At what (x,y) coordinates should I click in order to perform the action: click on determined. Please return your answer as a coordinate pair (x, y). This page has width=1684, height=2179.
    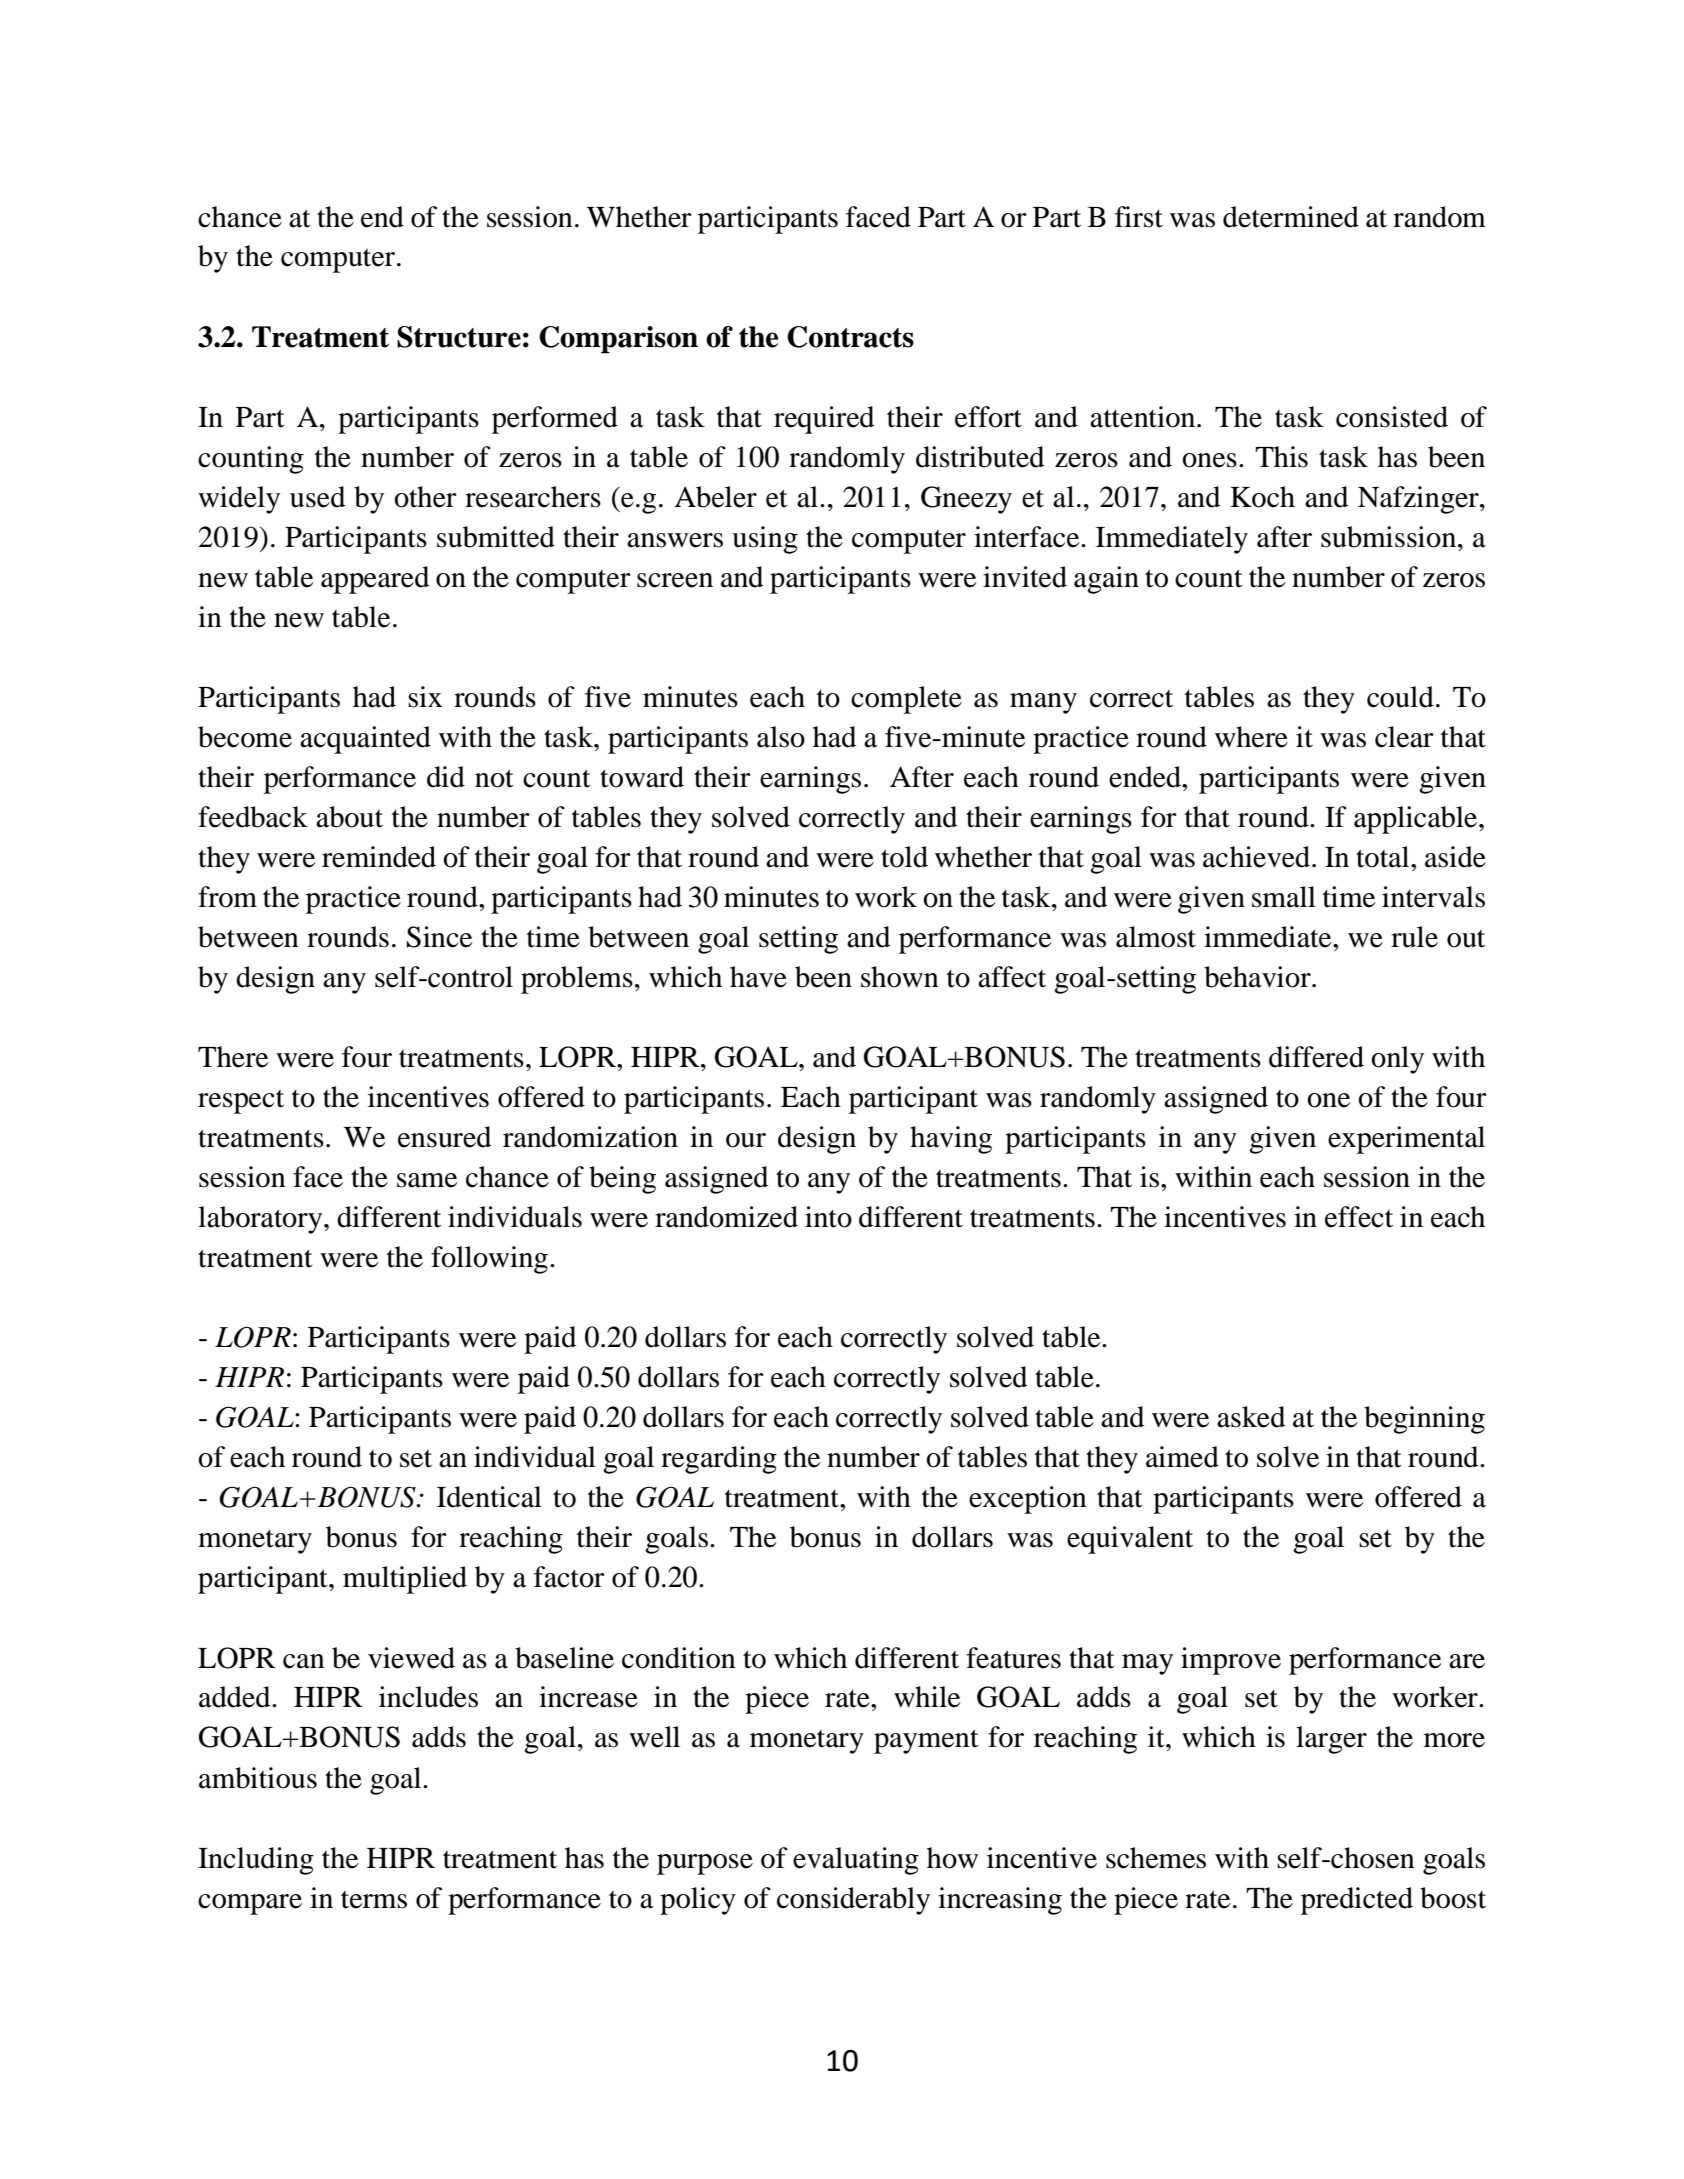
    Looking at the image, I should click on (1291, 217).
